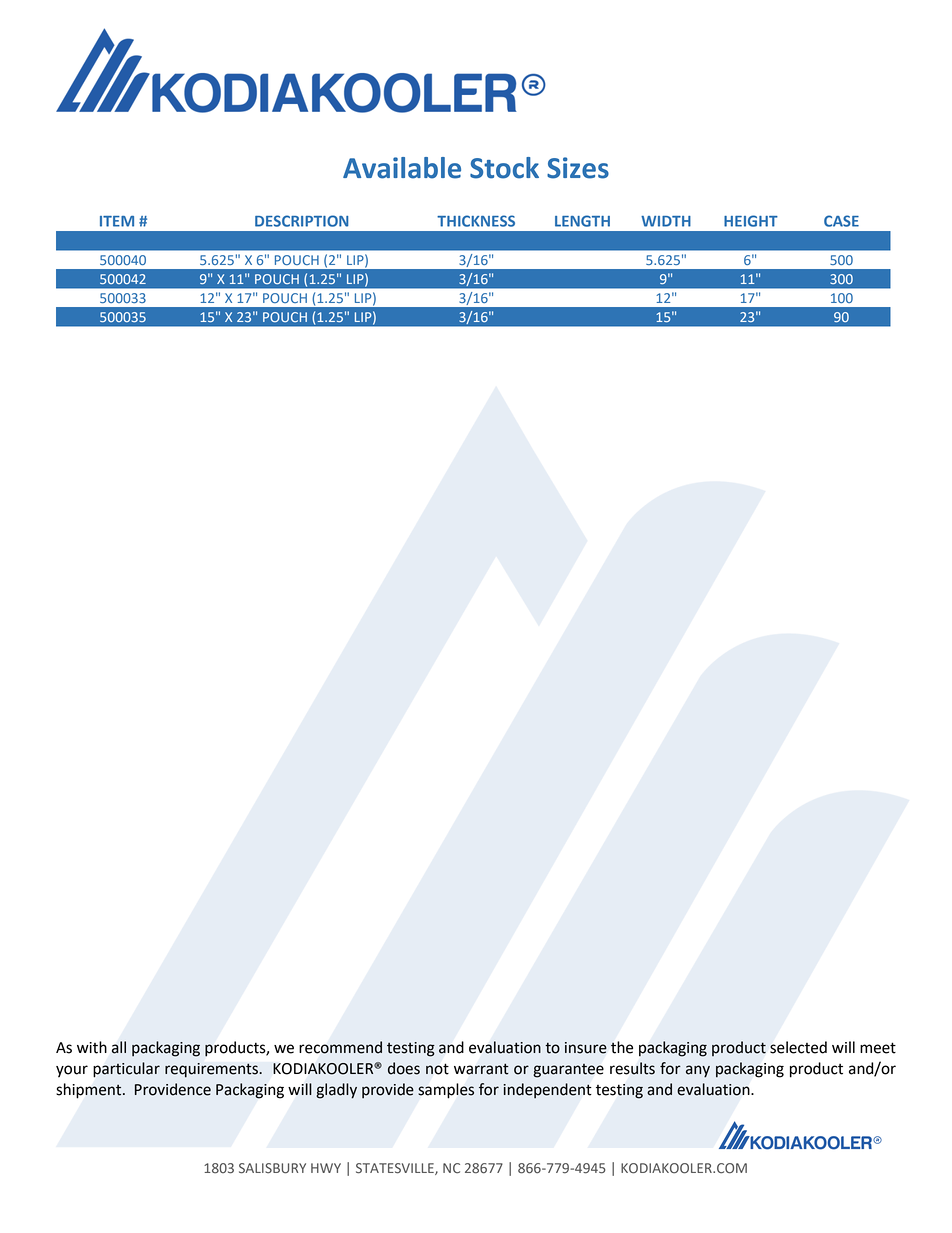  I want to click on all, so click(119, 1047).
